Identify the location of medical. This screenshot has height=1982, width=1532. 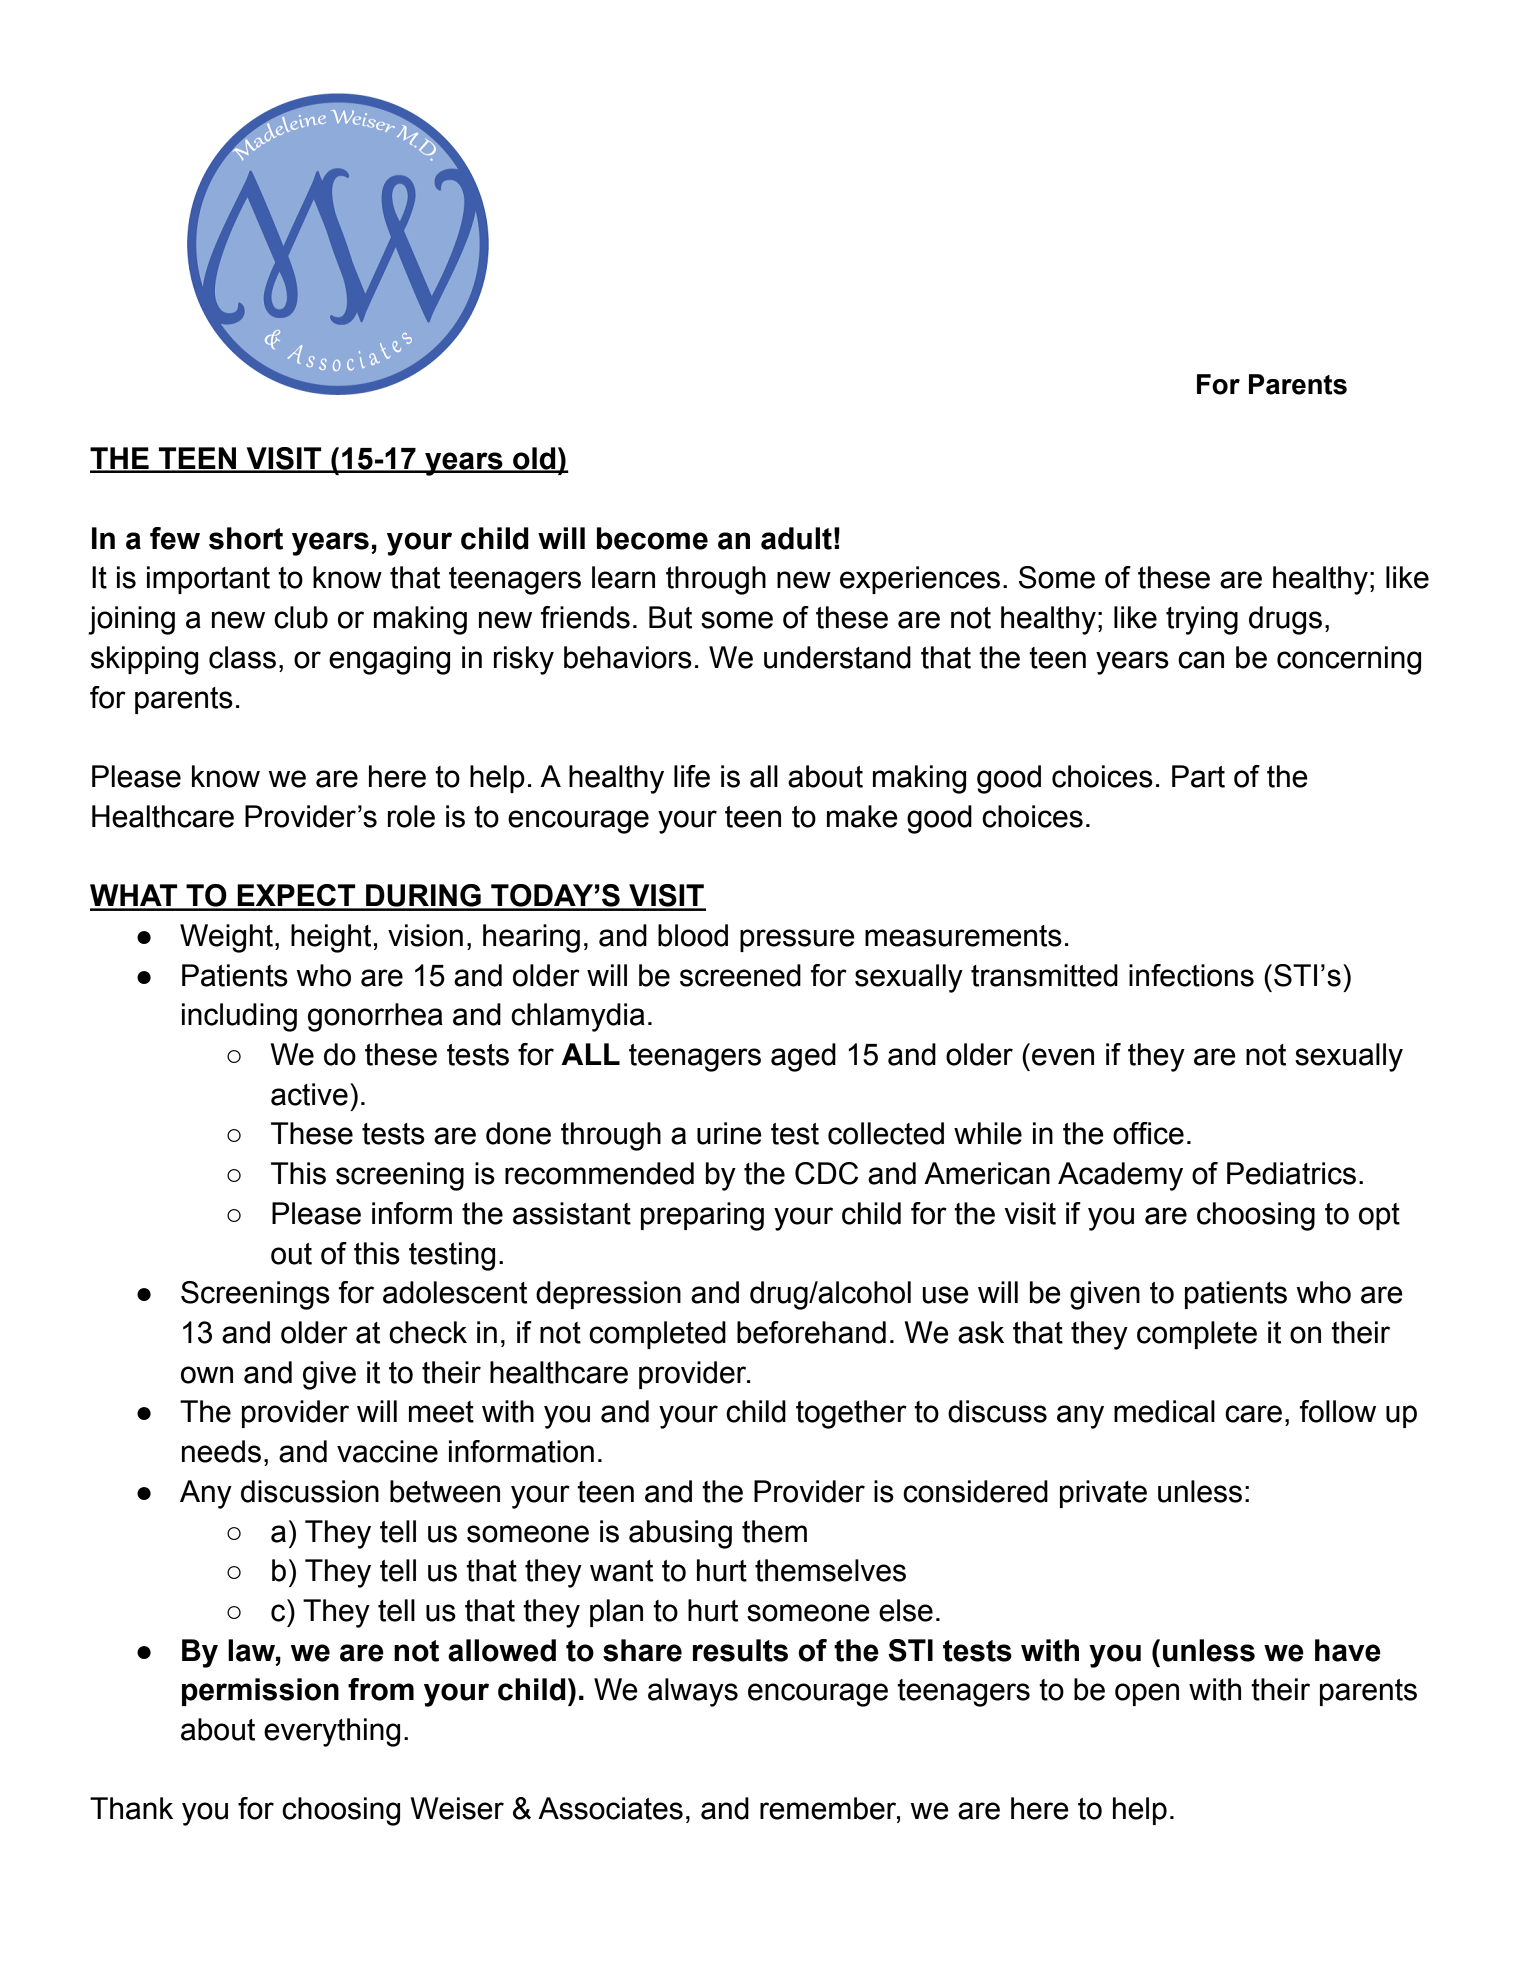
(1164, 1411).
